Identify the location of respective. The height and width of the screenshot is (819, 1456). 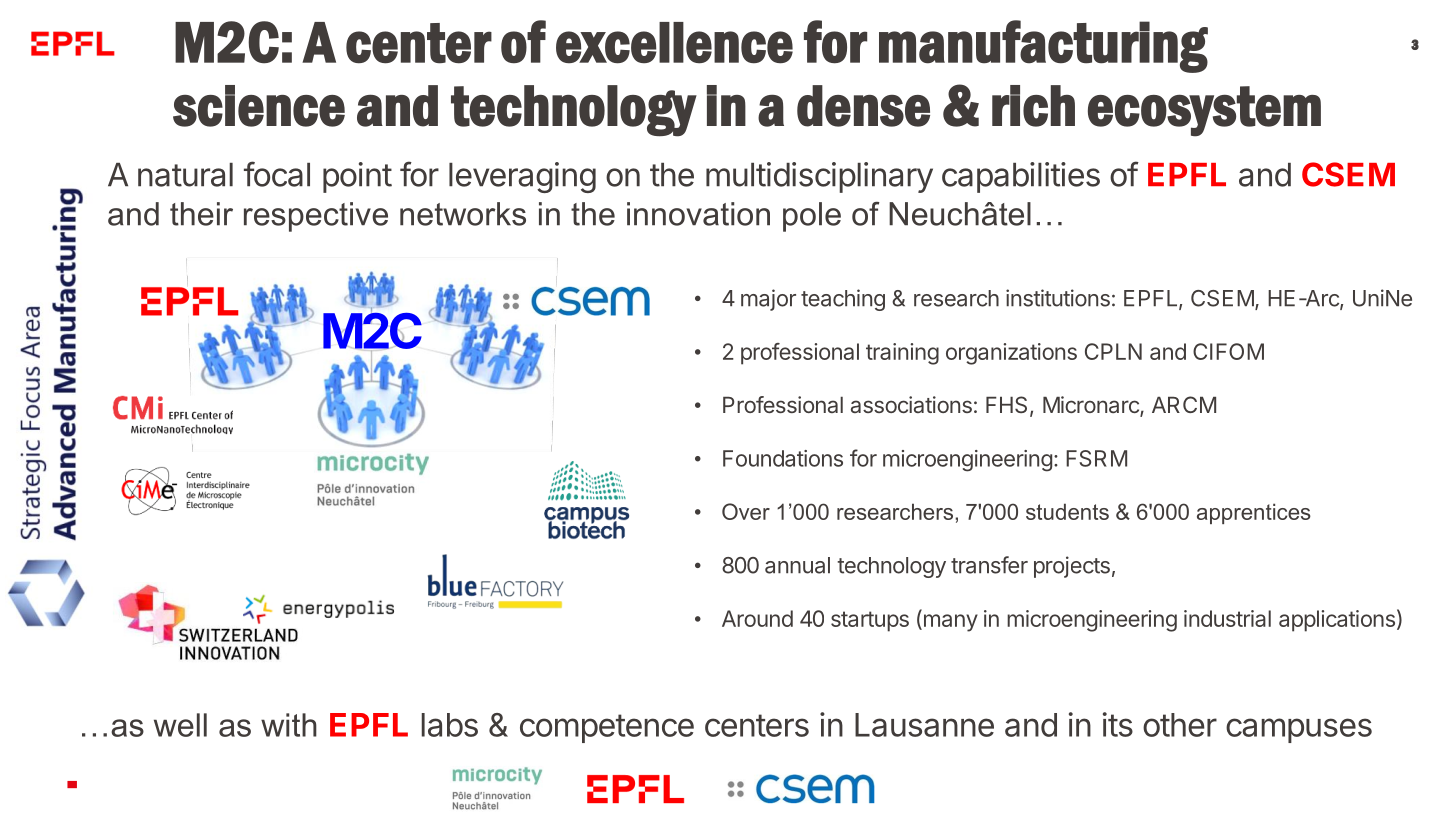
(316, 217).
